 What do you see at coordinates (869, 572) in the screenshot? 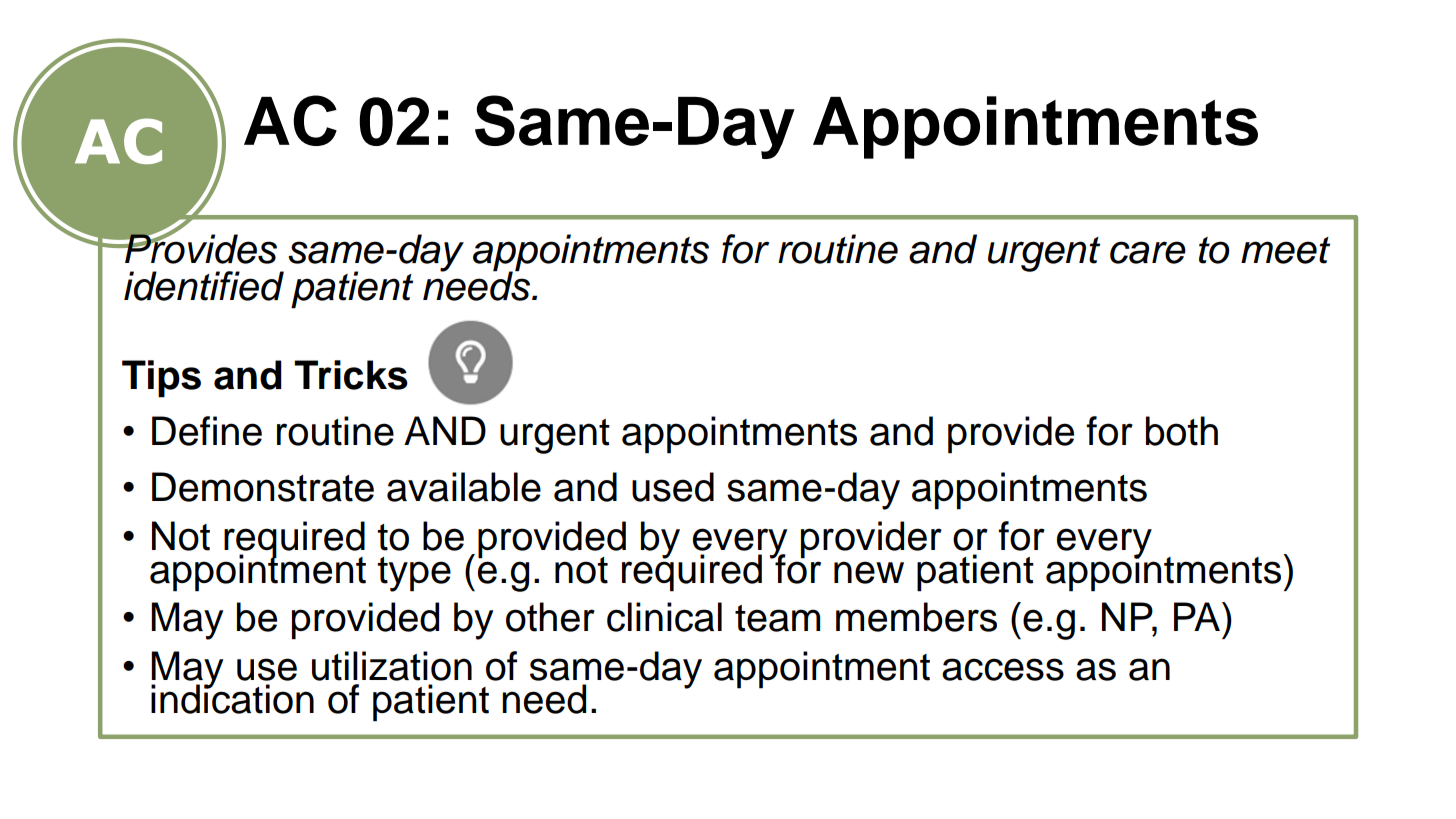
I see `new` at bounding box center [869, 572].
